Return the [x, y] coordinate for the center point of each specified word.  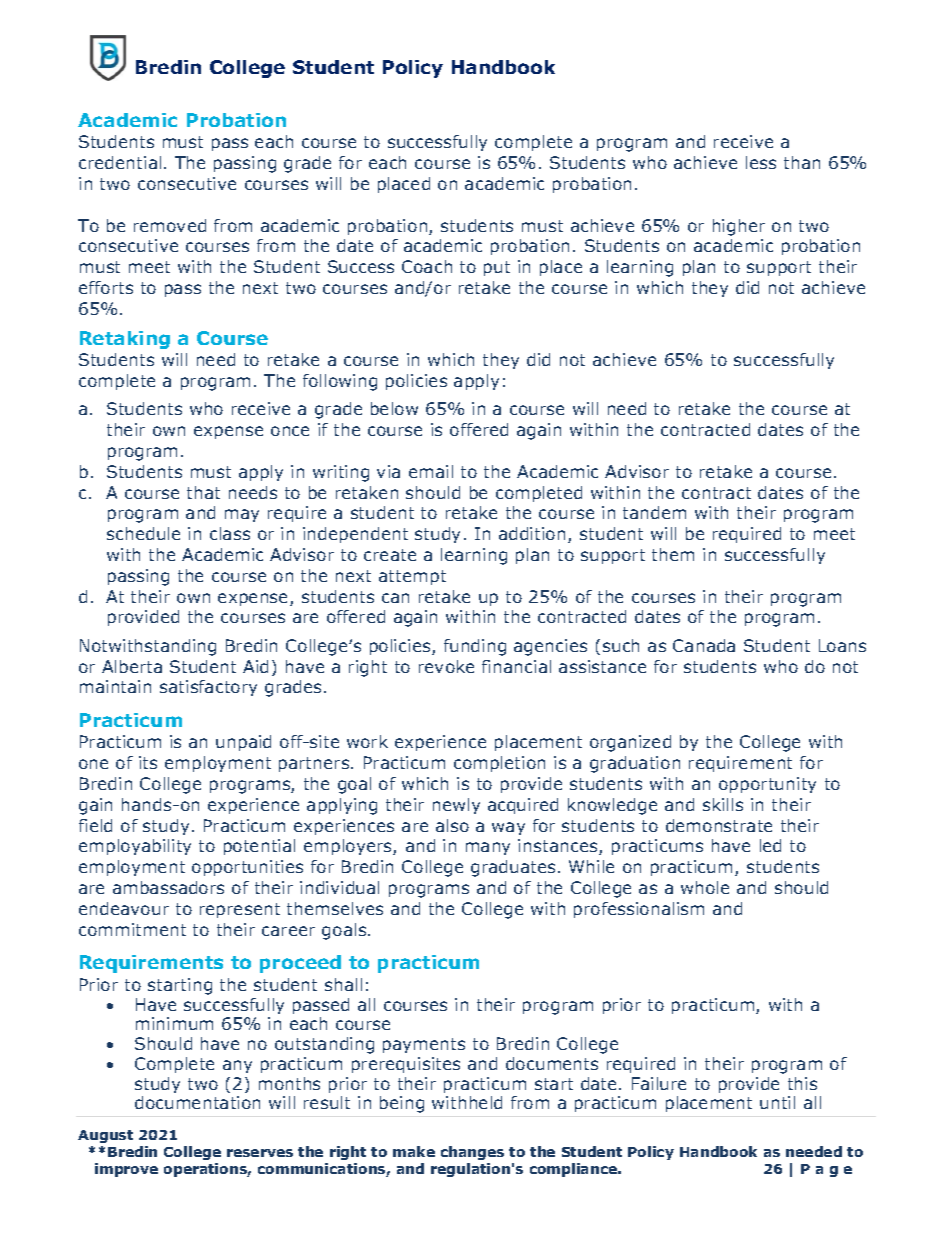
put [497, 268]
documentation [197, 1102]
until [777, 1102]
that [203, 492]
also [452, 825]
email [431, 471]
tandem [654, 512]
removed [170, 225]
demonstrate [719, 825]
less [761, 162]
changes [472, 1153]
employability [135, 847]
